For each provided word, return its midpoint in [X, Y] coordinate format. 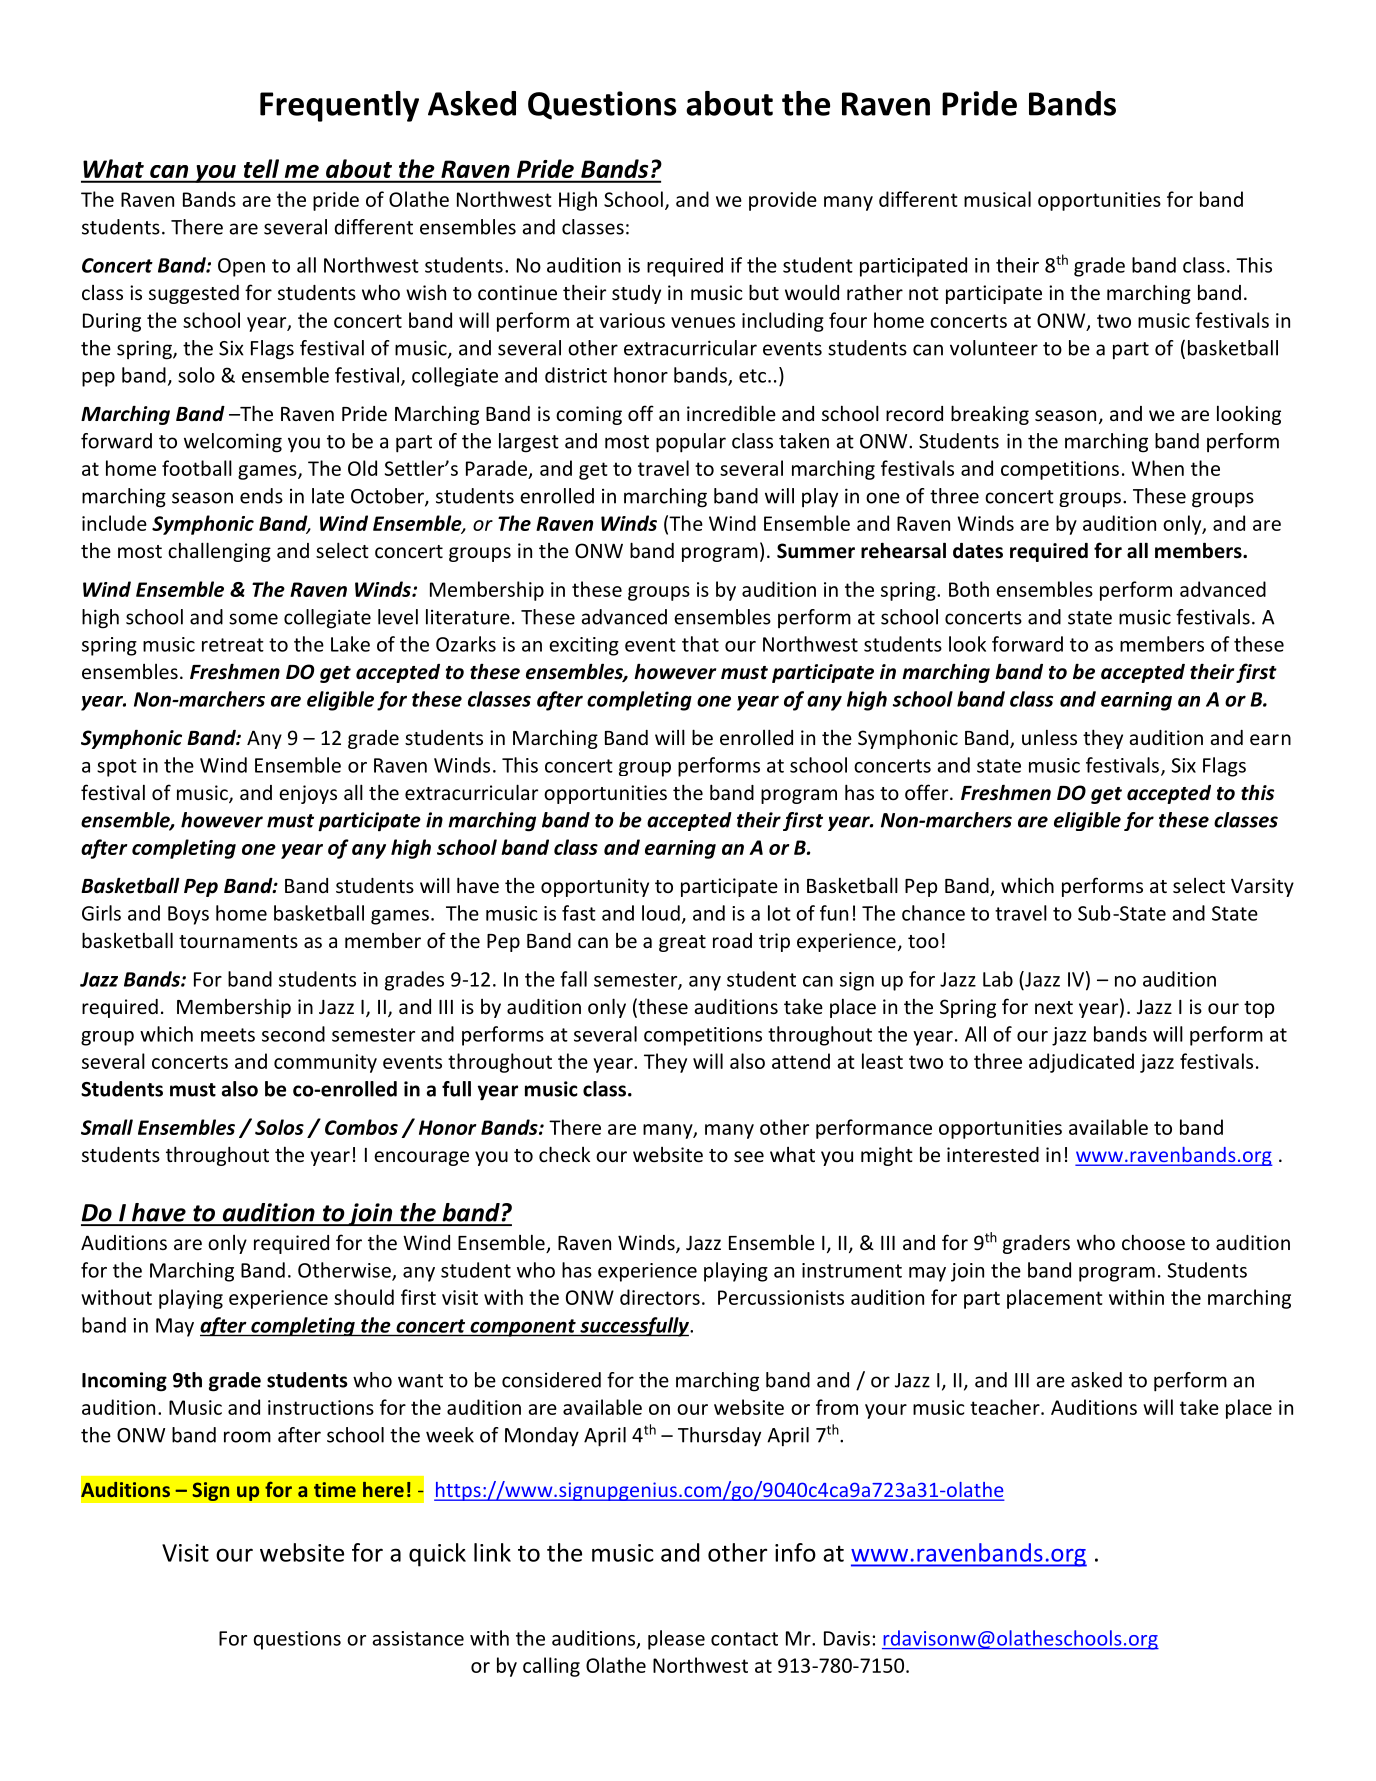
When [1158, 468]
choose [1153, 1242]
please [676, 1640]
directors [660, 1297]
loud [661, 913]
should [364, 1297]
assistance [418, 1638]
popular [691, 443]
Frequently [339, 106]
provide [783, 201]
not [924, 293]
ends [261, 496]
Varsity [1262, 887]
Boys [188, 915]
